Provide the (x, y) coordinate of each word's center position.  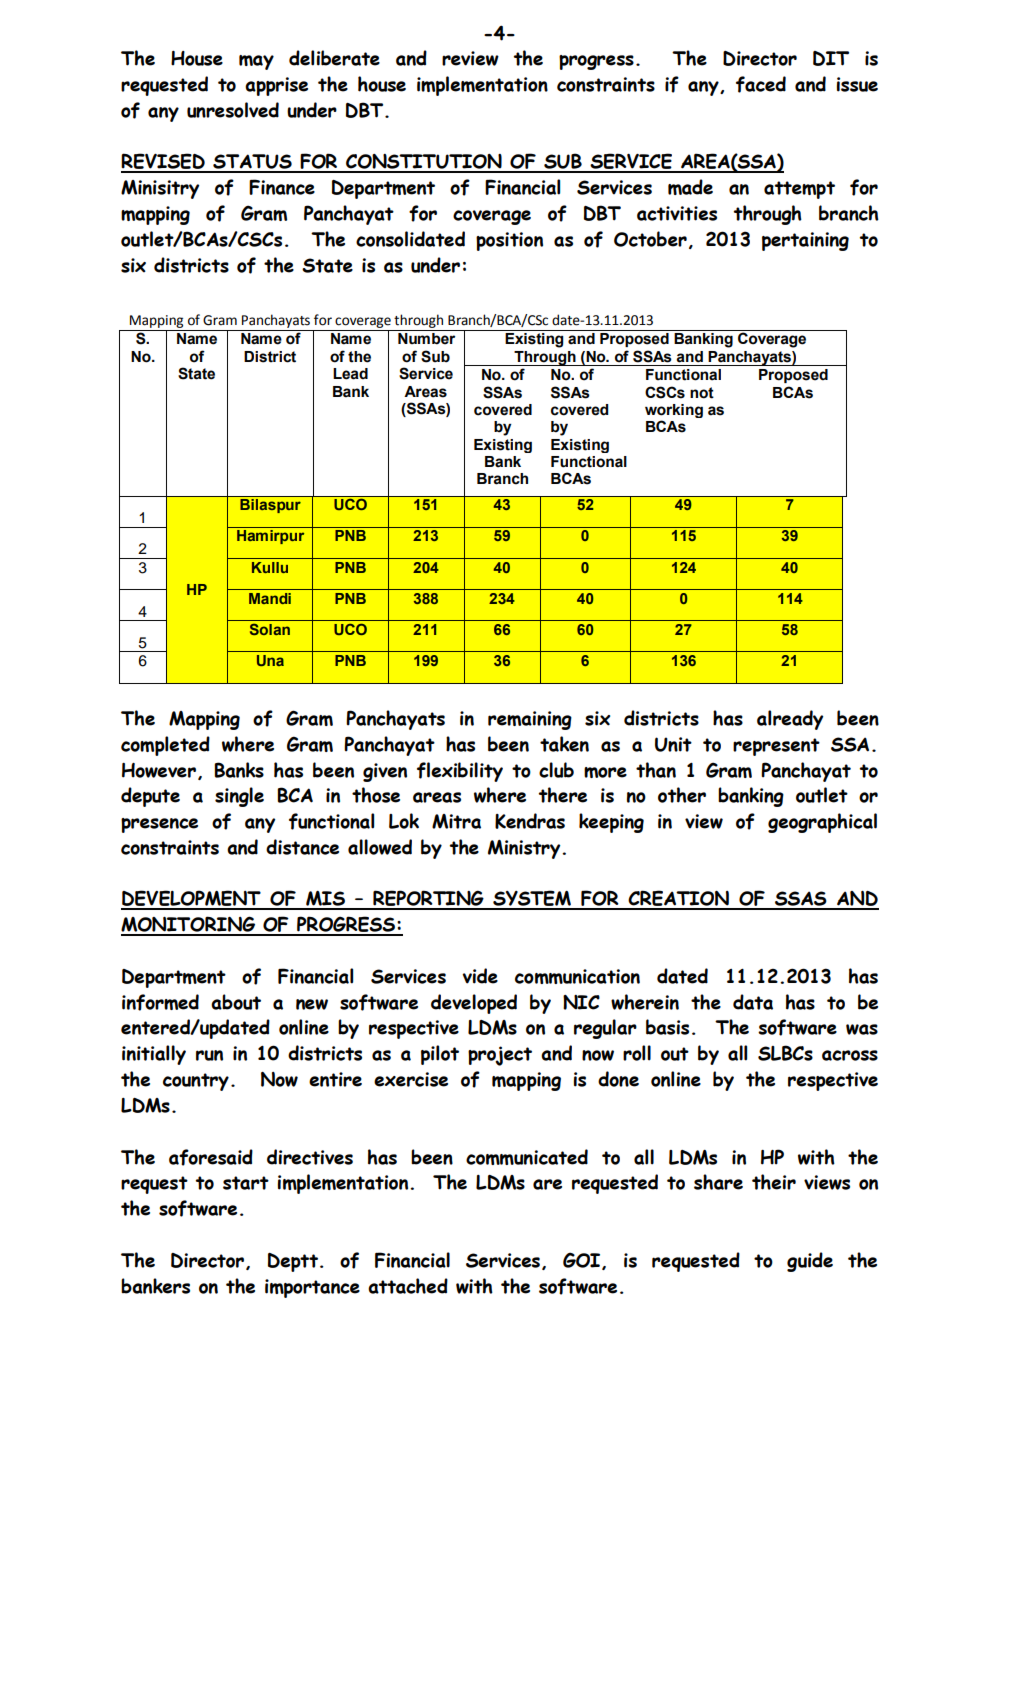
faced (761, 84)
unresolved (233, 110)
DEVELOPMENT (192, 899)
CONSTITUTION (424, 163)
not (702, 393)
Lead (350, 374)
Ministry (525, 849)
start (246, 1183)
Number (426, 339)
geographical (822, 823)
